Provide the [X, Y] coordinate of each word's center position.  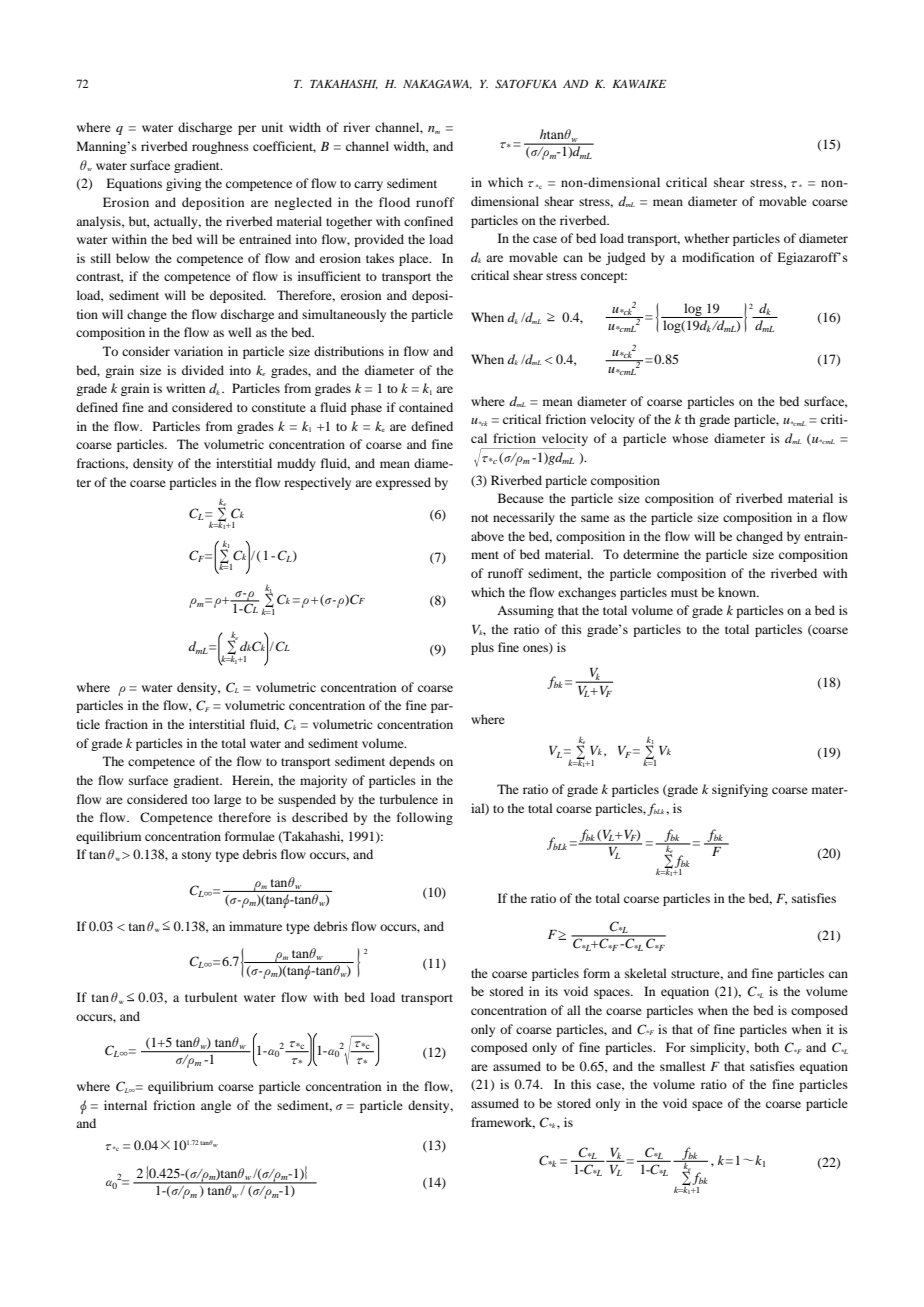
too [201, 800]
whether [707, 238]
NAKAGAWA [437, 84]
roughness [220, 147]
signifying [740, 790]
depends [412, 762]
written [185, 388]
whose [690, 438]
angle [216, 1106]
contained [426, 407]
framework [503, 1123]
